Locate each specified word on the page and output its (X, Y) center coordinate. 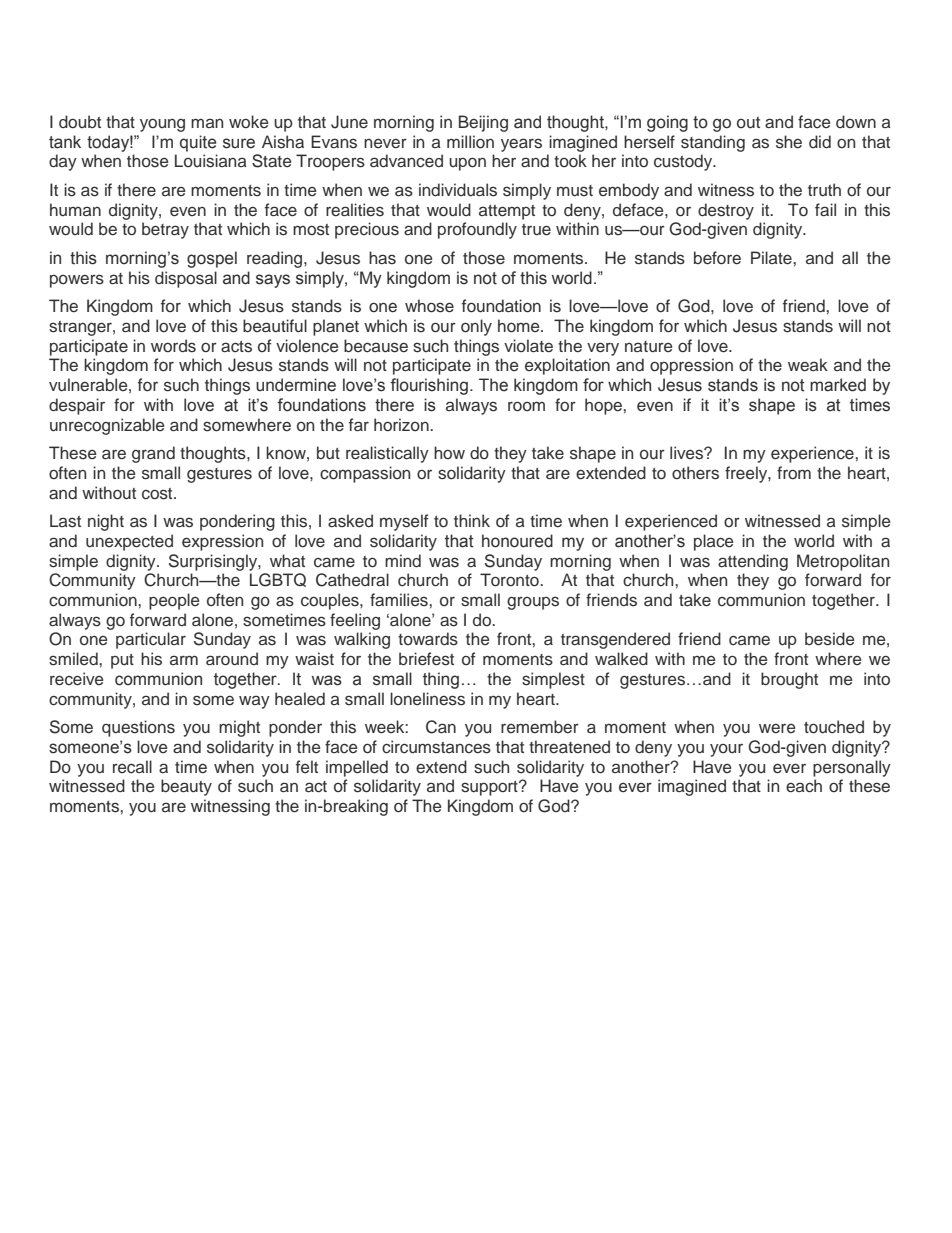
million (470, 142)
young (162, 125)
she (789, 142)
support (490, 788)
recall (132, 767)
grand (153, 454)
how (449, 452)
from (794, 472)
